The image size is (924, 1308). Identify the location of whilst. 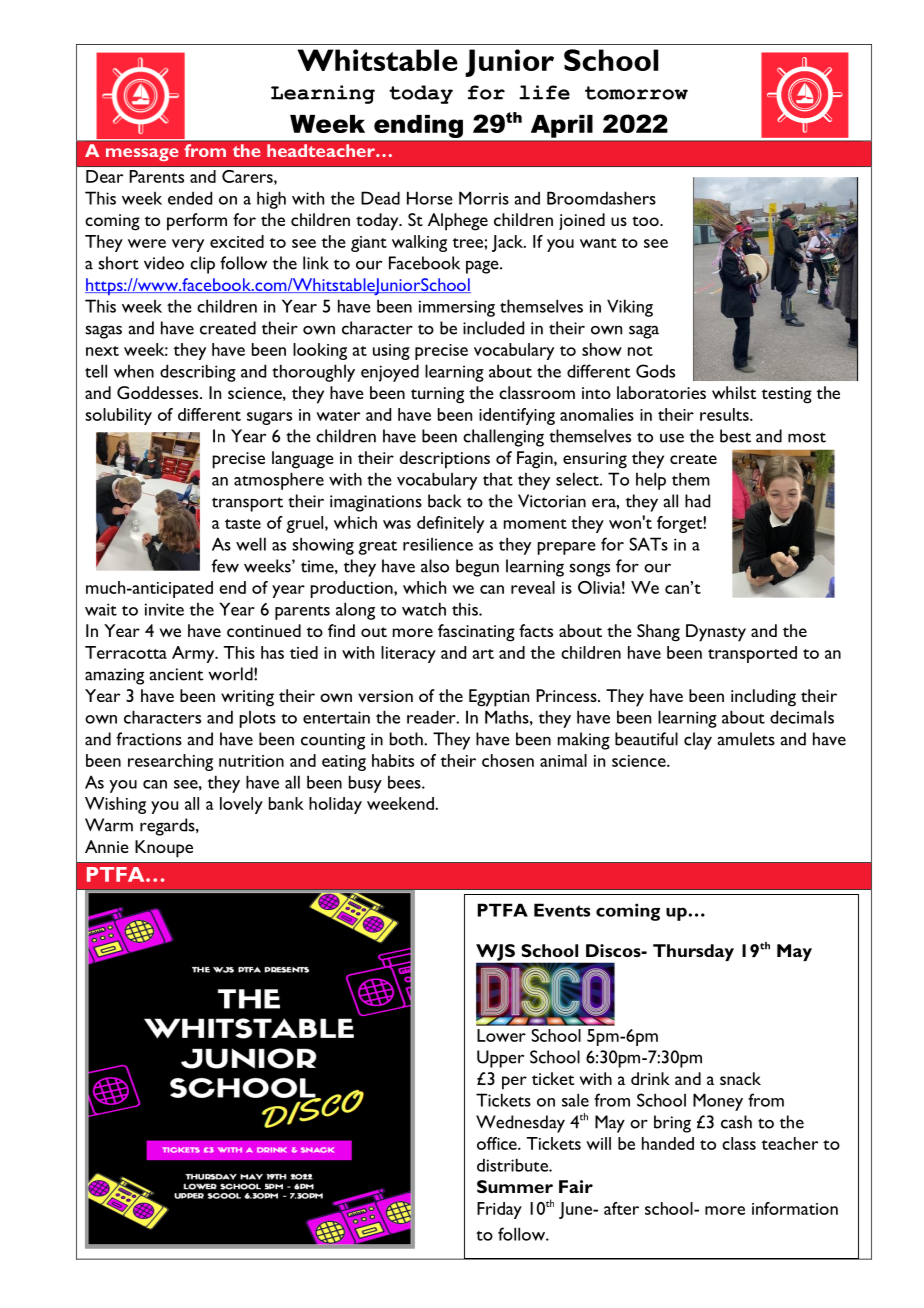
(734, 392).
